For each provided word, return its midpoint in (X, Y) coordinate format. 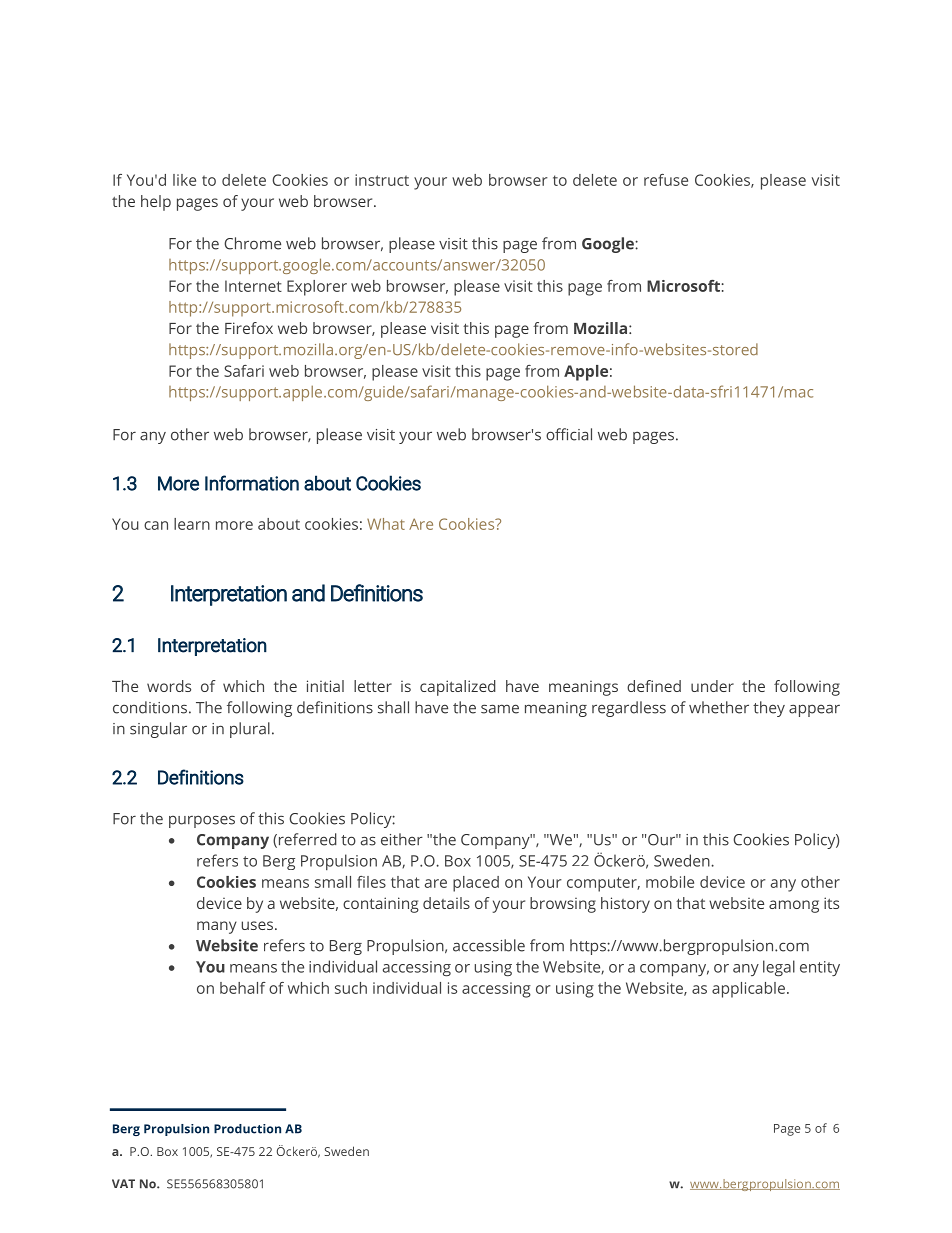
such (351, 988)
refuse (666, 180)
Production (247, 1129)
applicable (748, 990)
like (184, 180)
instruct (382, 180)
